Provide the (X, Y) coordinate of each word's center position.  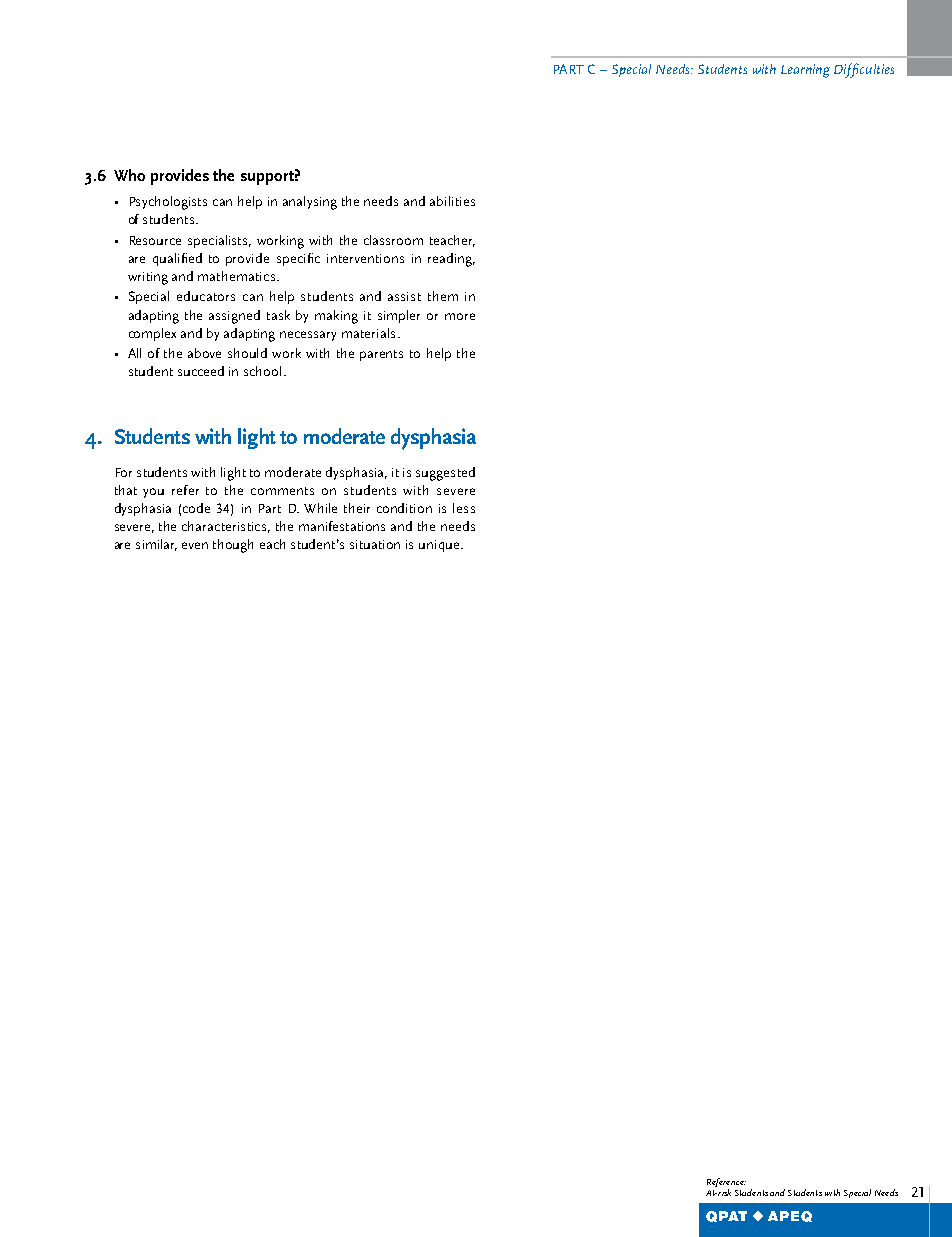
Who (129, 175)
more (460, 316)
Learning (805, 71)
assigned (234, 317)
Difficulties (864, 70)
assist (404, 296)
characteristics (226, 527)
